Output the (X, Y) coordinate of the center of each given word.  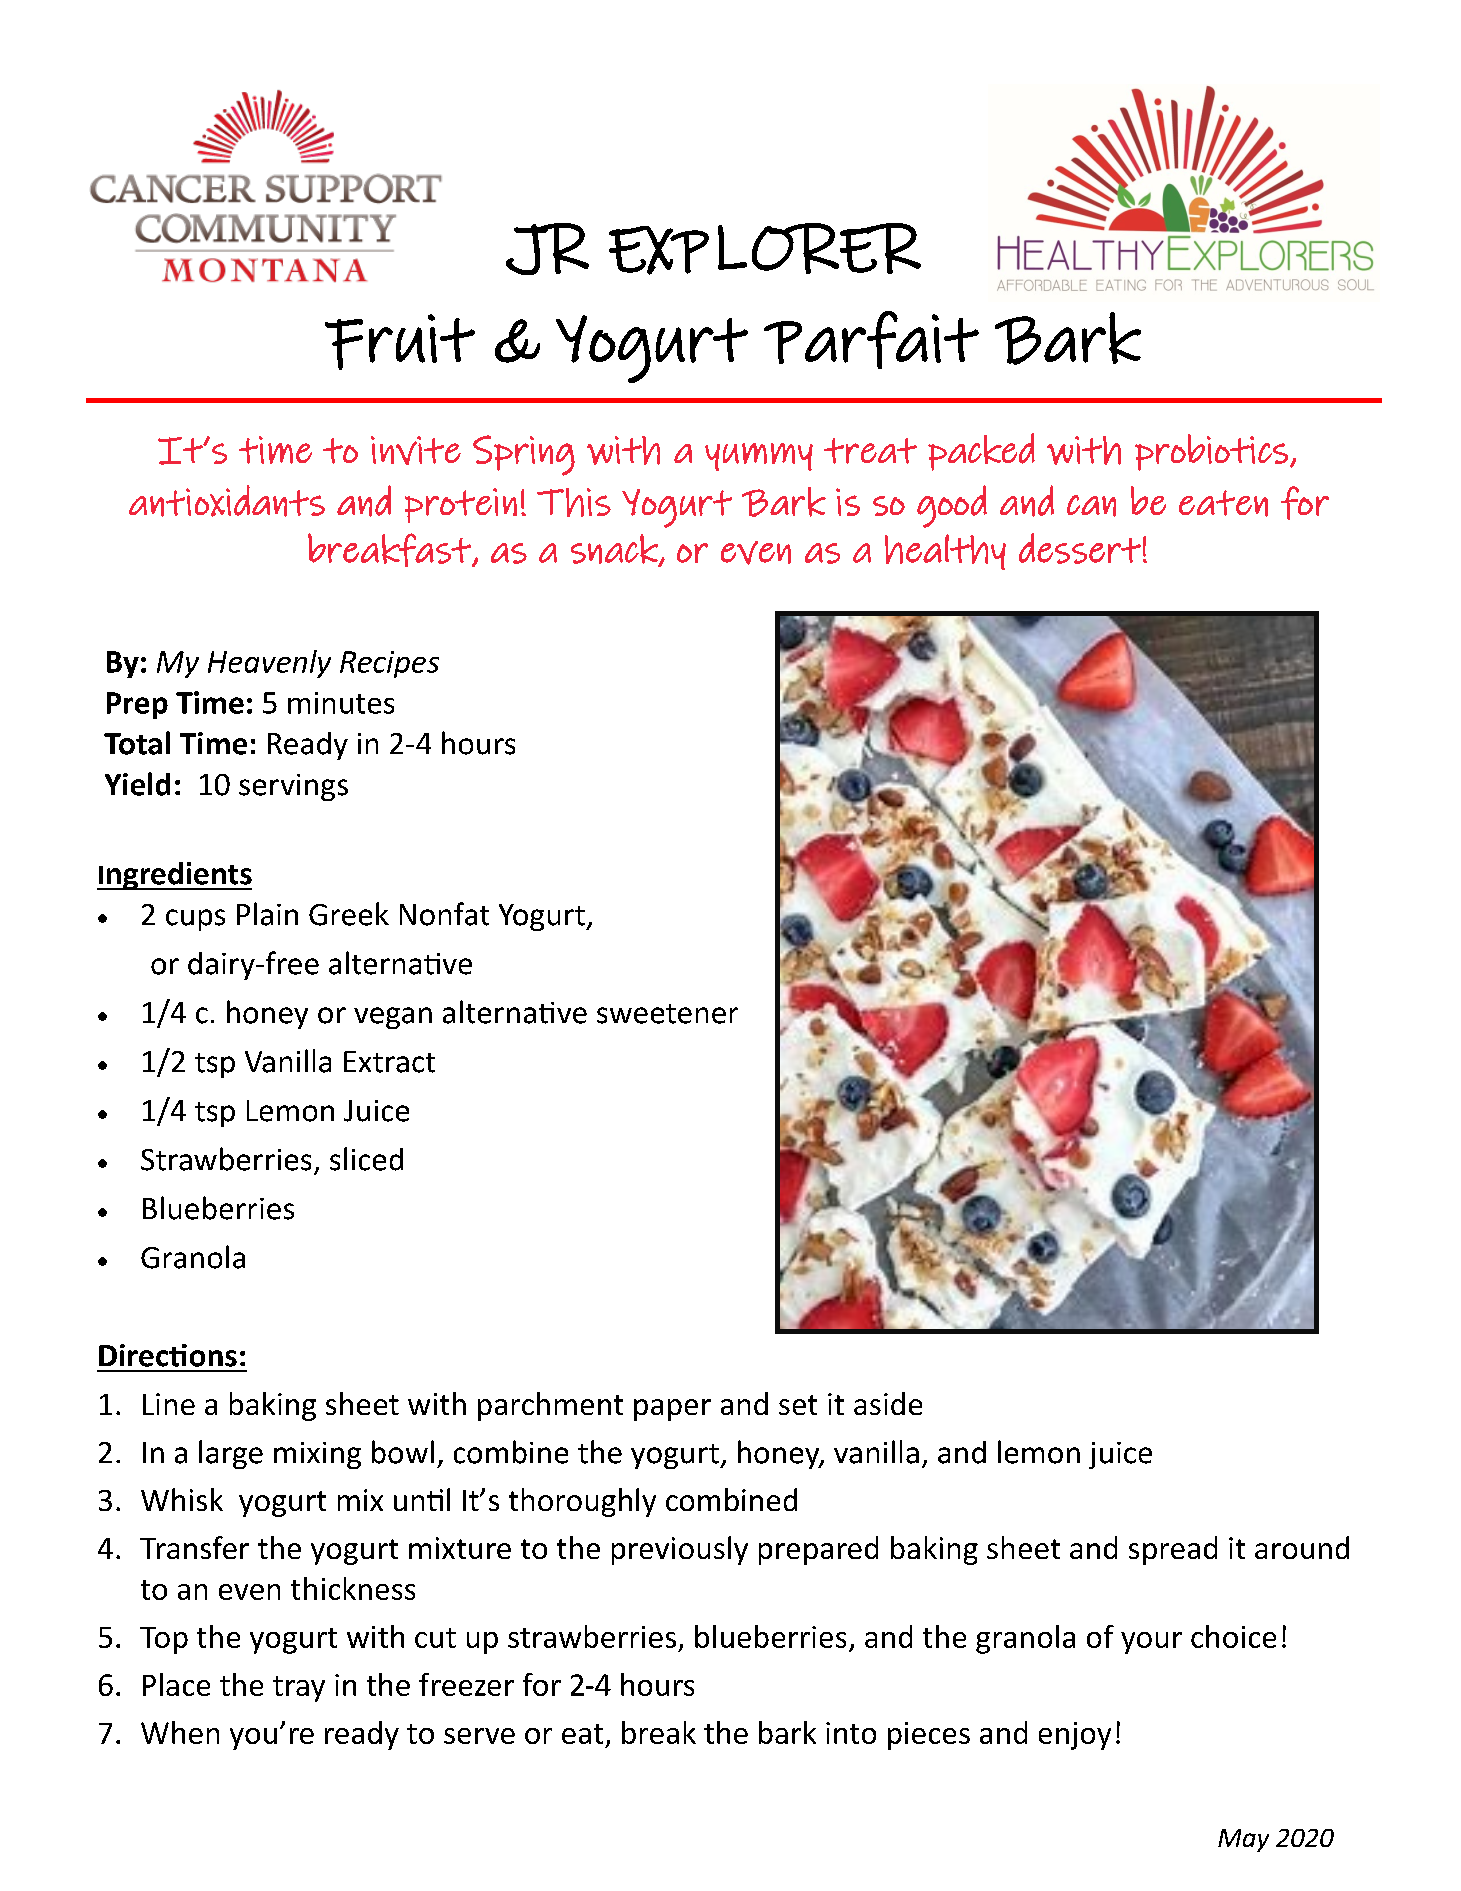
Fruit (400, 342)
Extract (389, 1062)
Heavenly (269, 664)
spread (1173, 1550)
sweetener (667, 1014)
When (180, 1732)
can (1091, 506)
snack (615, 550)
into (851, 1733)
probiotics (1211, 452)
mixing (317, 1455)
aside (888, 1403)
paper (672, 1410)
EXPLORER (765, 249)
